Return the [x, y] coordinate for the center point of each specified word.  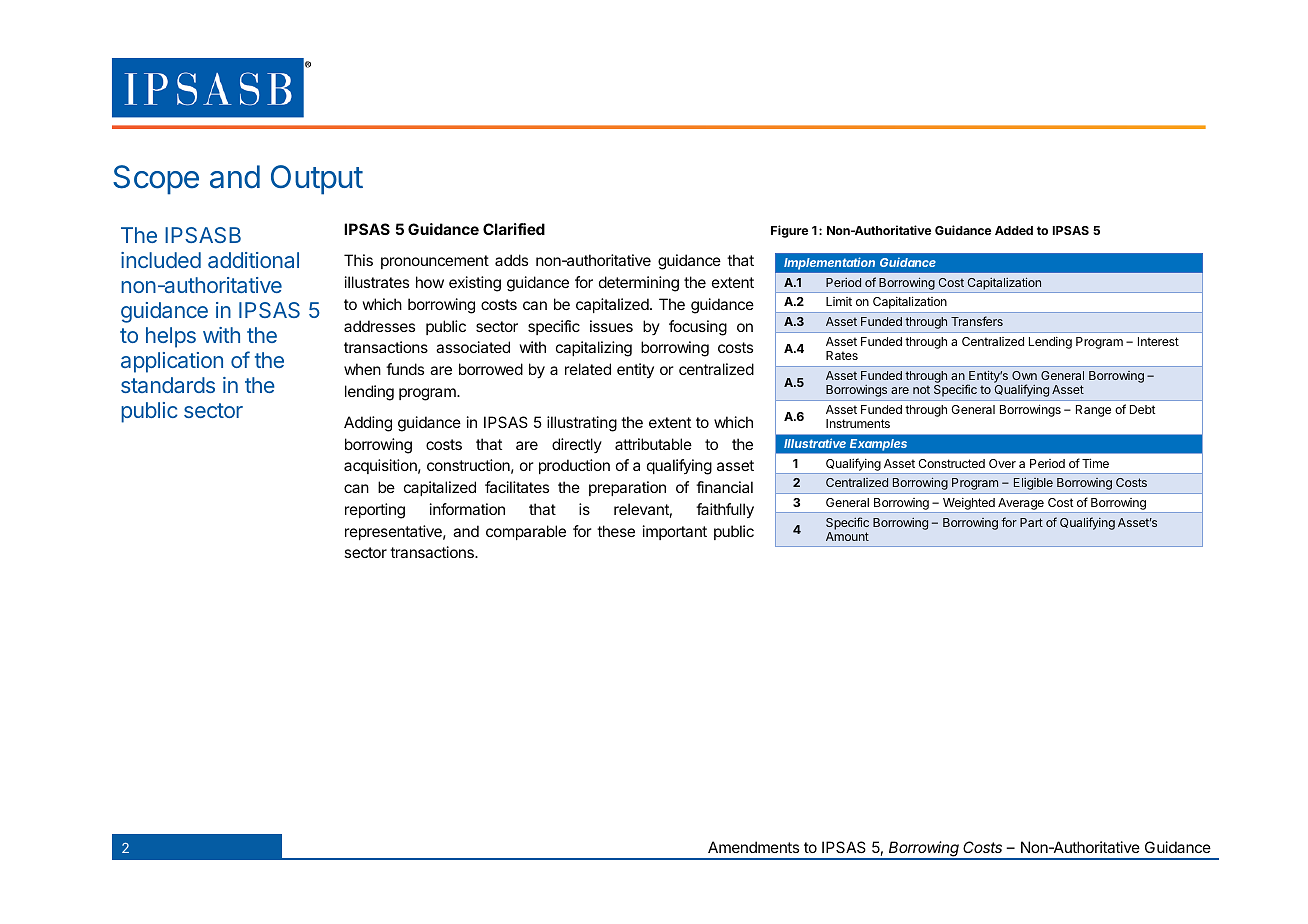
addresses [379, 326]
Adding [368, 424]
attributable [653, 444]
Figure [789, 231]
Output [317, 180]
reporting [375, 511]
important [675, 532]
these [616, 531]
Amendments [753, 847]
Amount [847, 536]
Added [1014, 230]
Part [1031, 522]
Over [1002, 463]
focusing [698, 328]
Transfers [977, 321]
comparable [526, 532]
